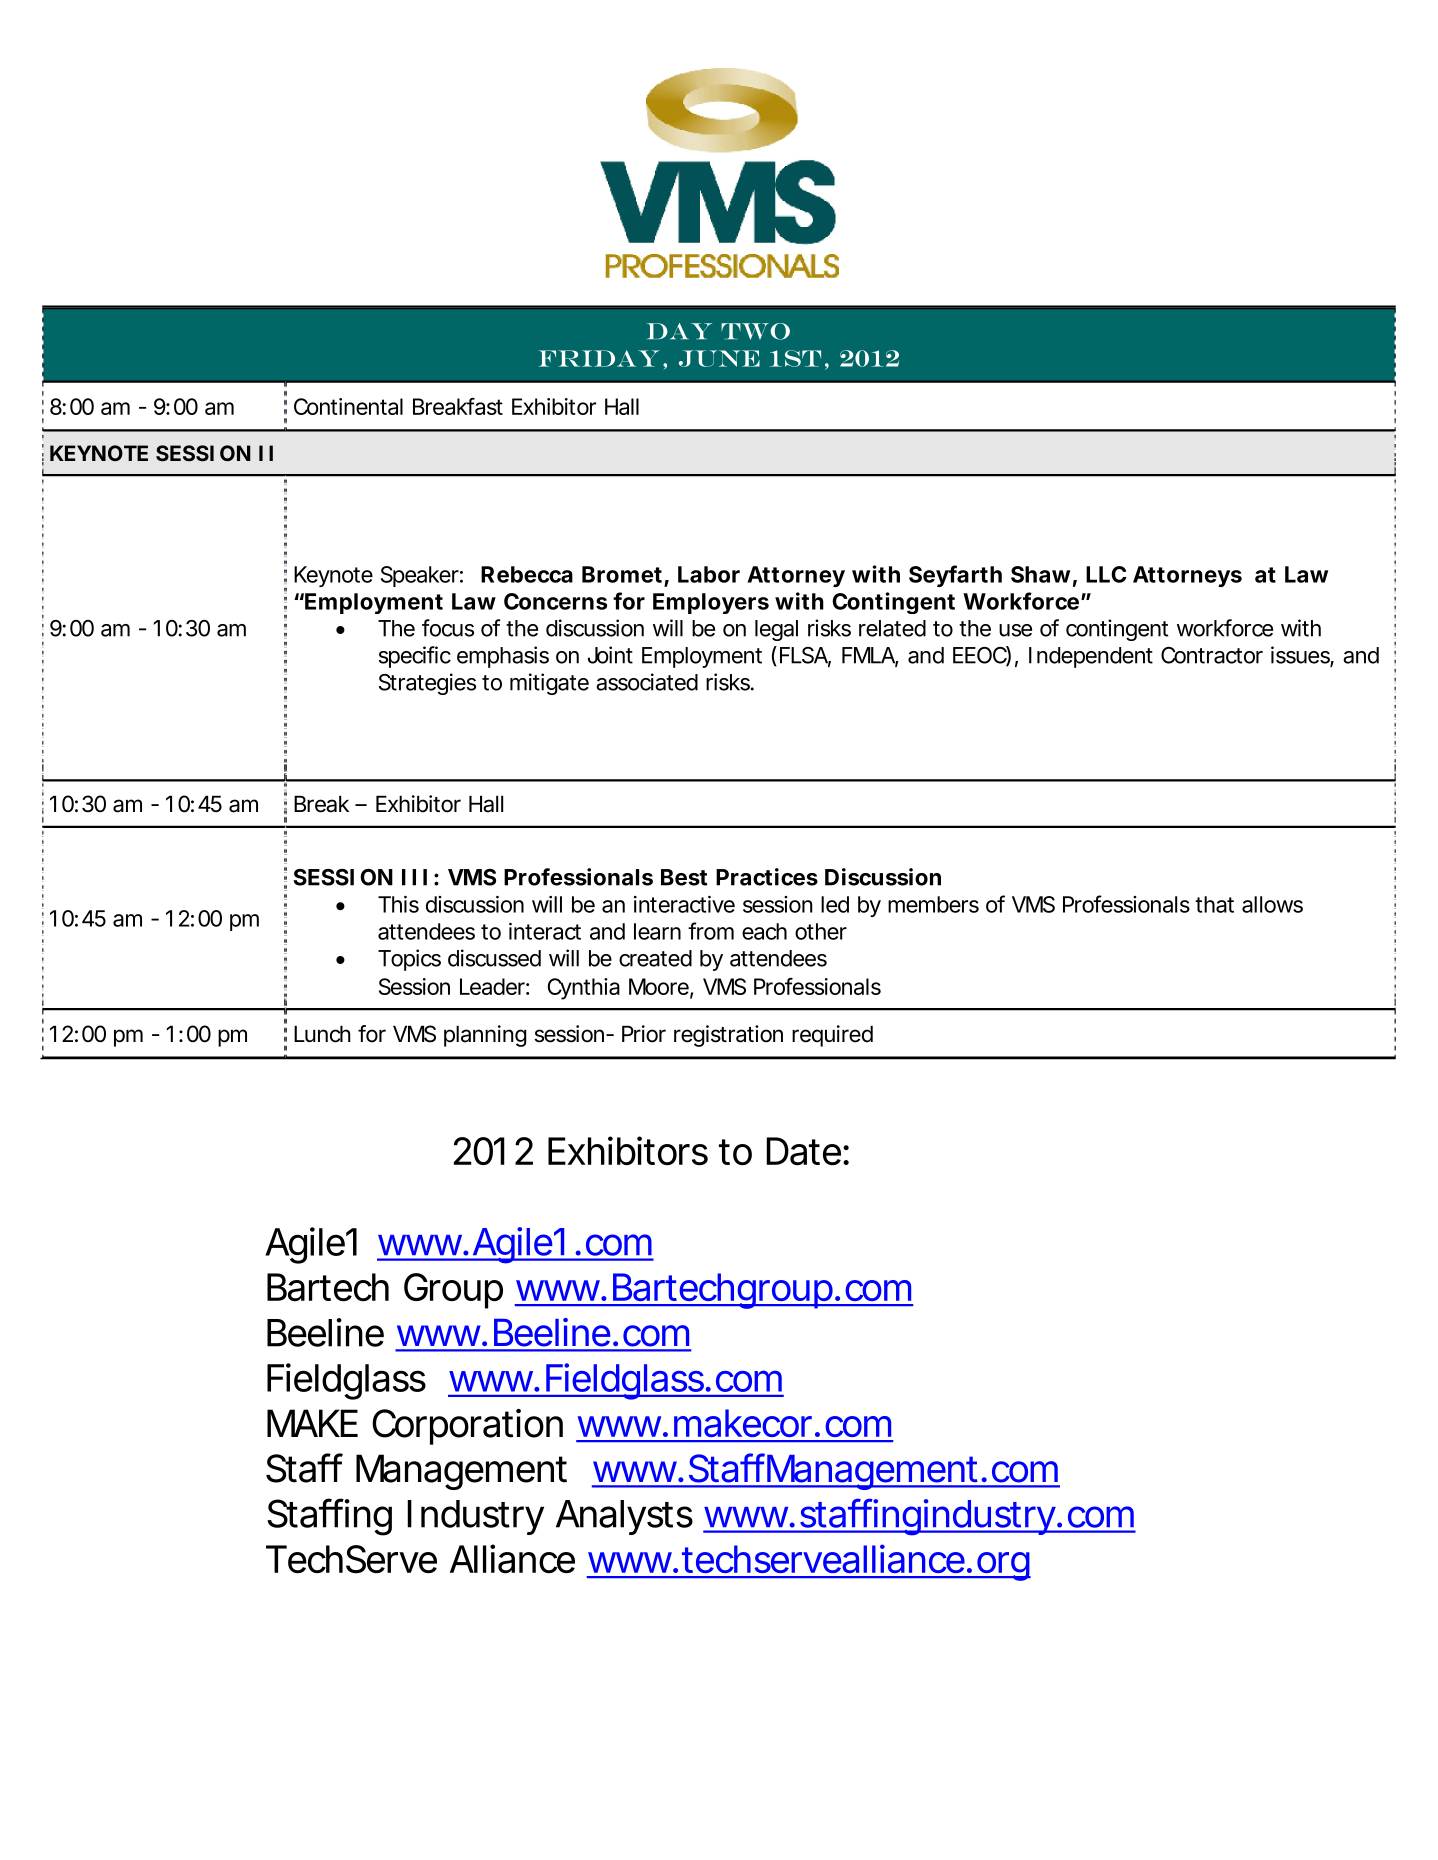 This screenshot has height=1860, width=1438. I want to click on Joint, so click(610, 655).
